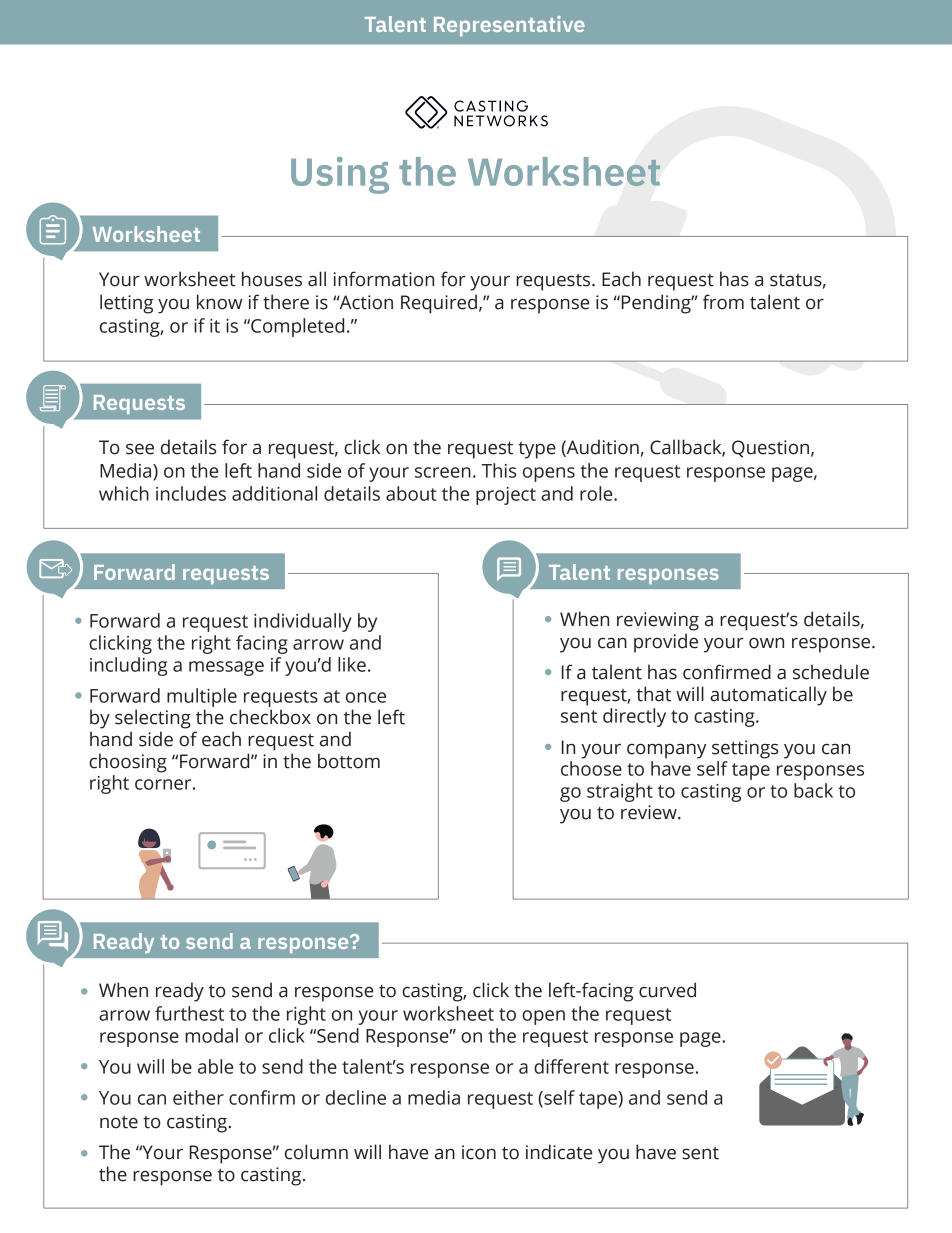 The height and width of the page is (1233, 952). I want to click on either, so click(198, 1097).
